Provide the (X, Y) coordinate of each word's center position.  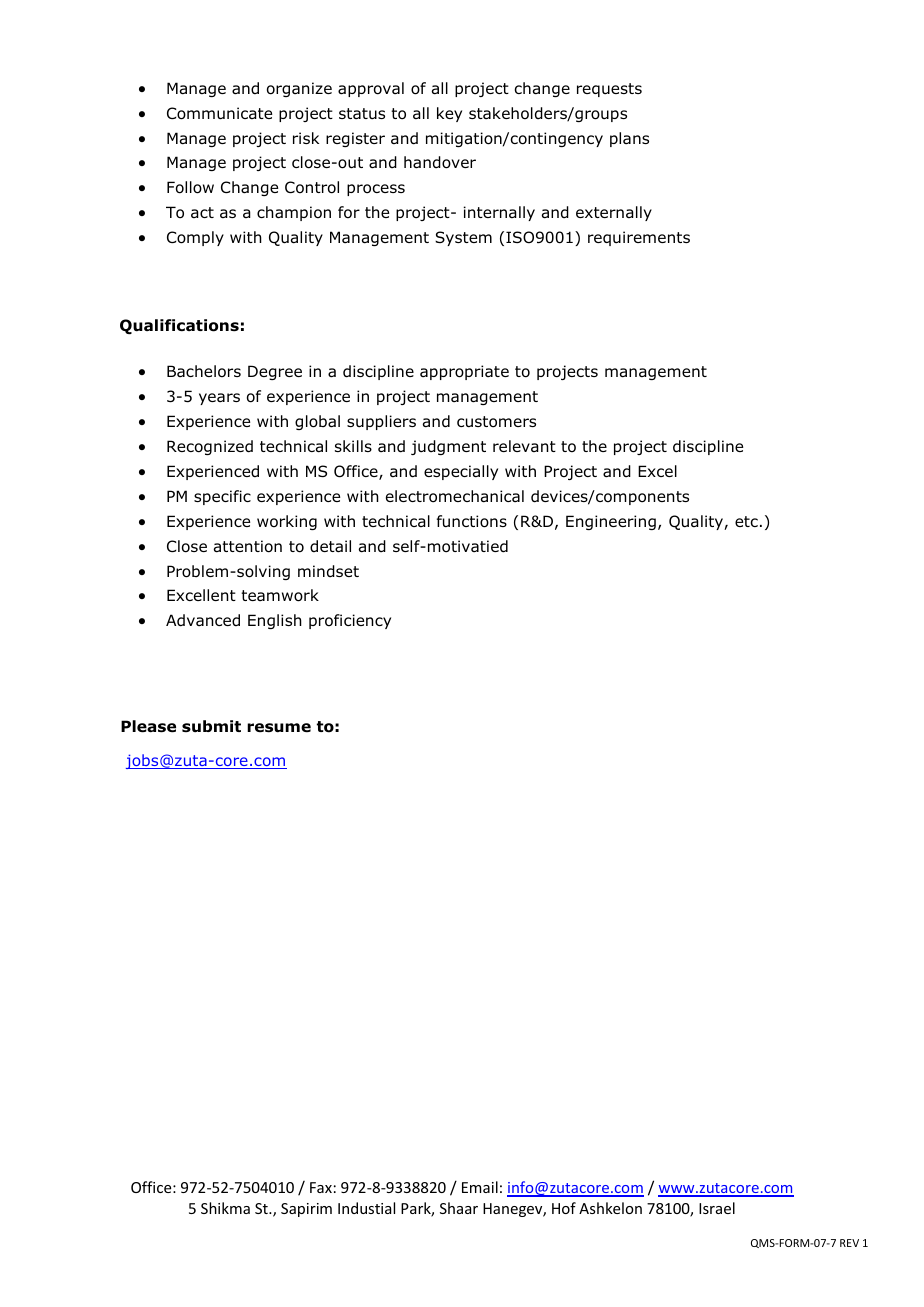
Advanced (203, 620)
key (449, 114)
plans (629, 139)
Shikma (225, 1208)
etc (746, 521)
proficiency (350, 621)
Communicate (219, 113)
